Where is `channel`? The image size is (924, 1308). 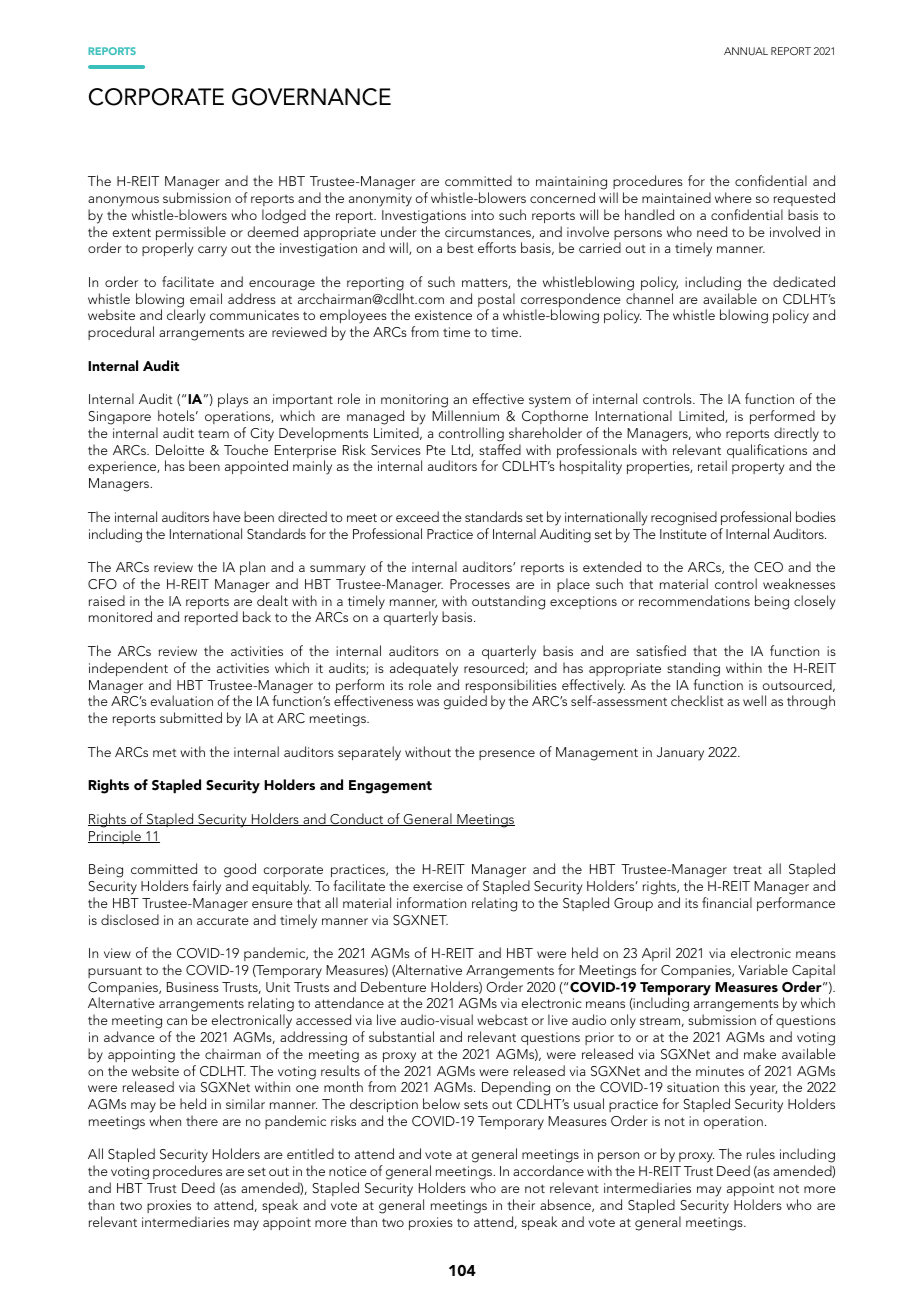
channel is located at coordinates (649, 298).
